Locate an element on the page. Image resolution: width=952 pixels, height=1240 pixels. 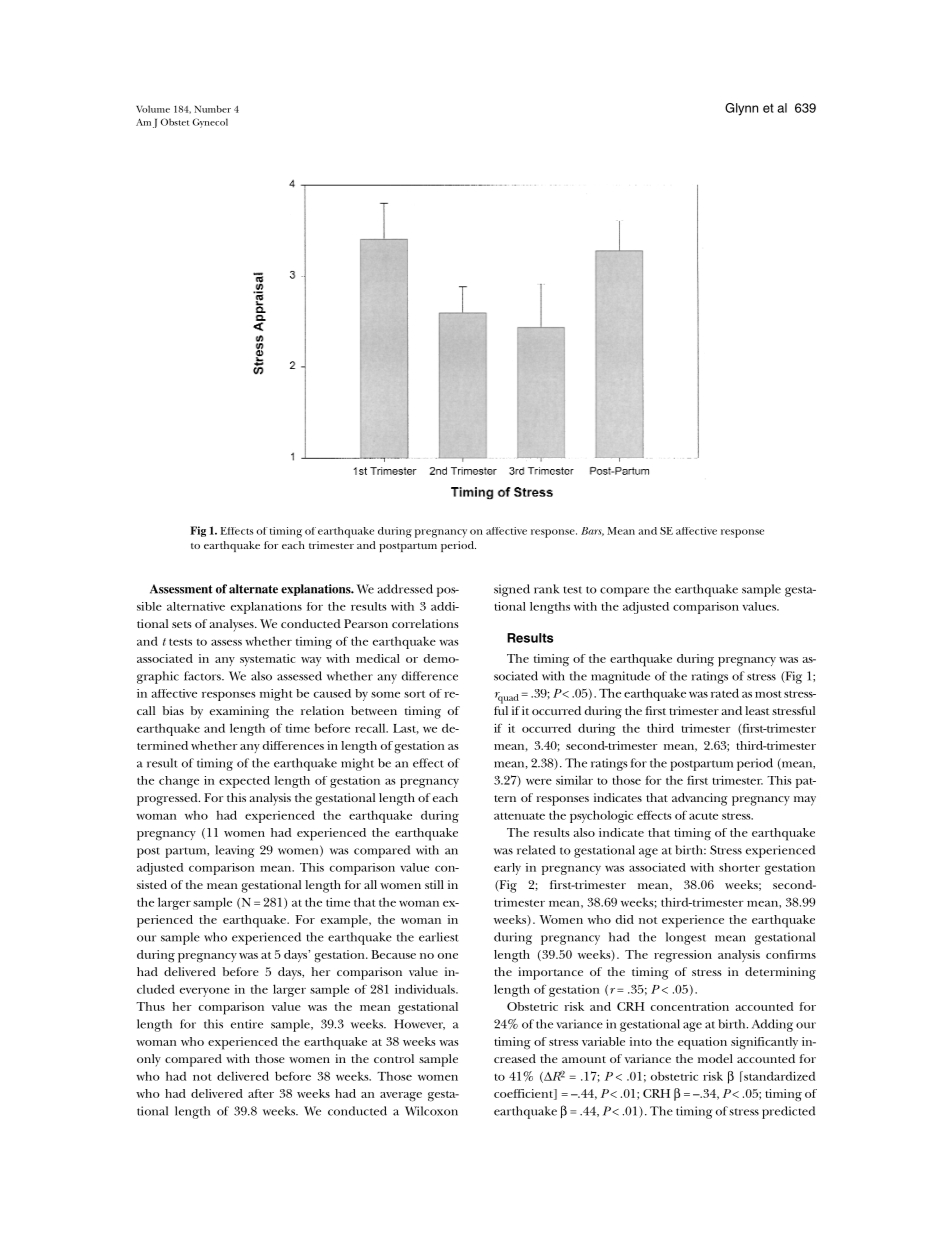
Glynn is located at coordinates (741, 109).
